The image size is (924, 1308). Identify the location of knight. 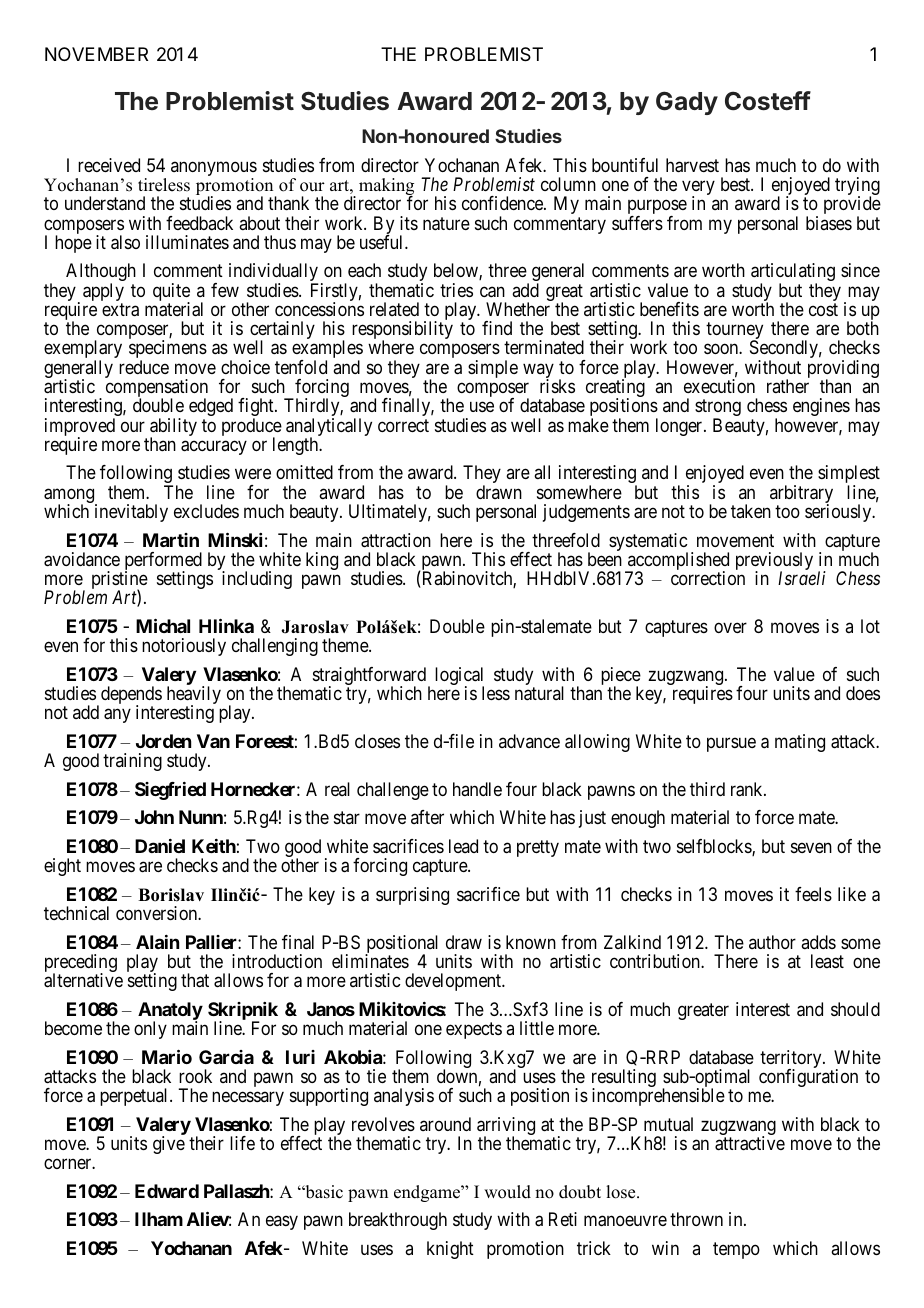
(450, 1250).
